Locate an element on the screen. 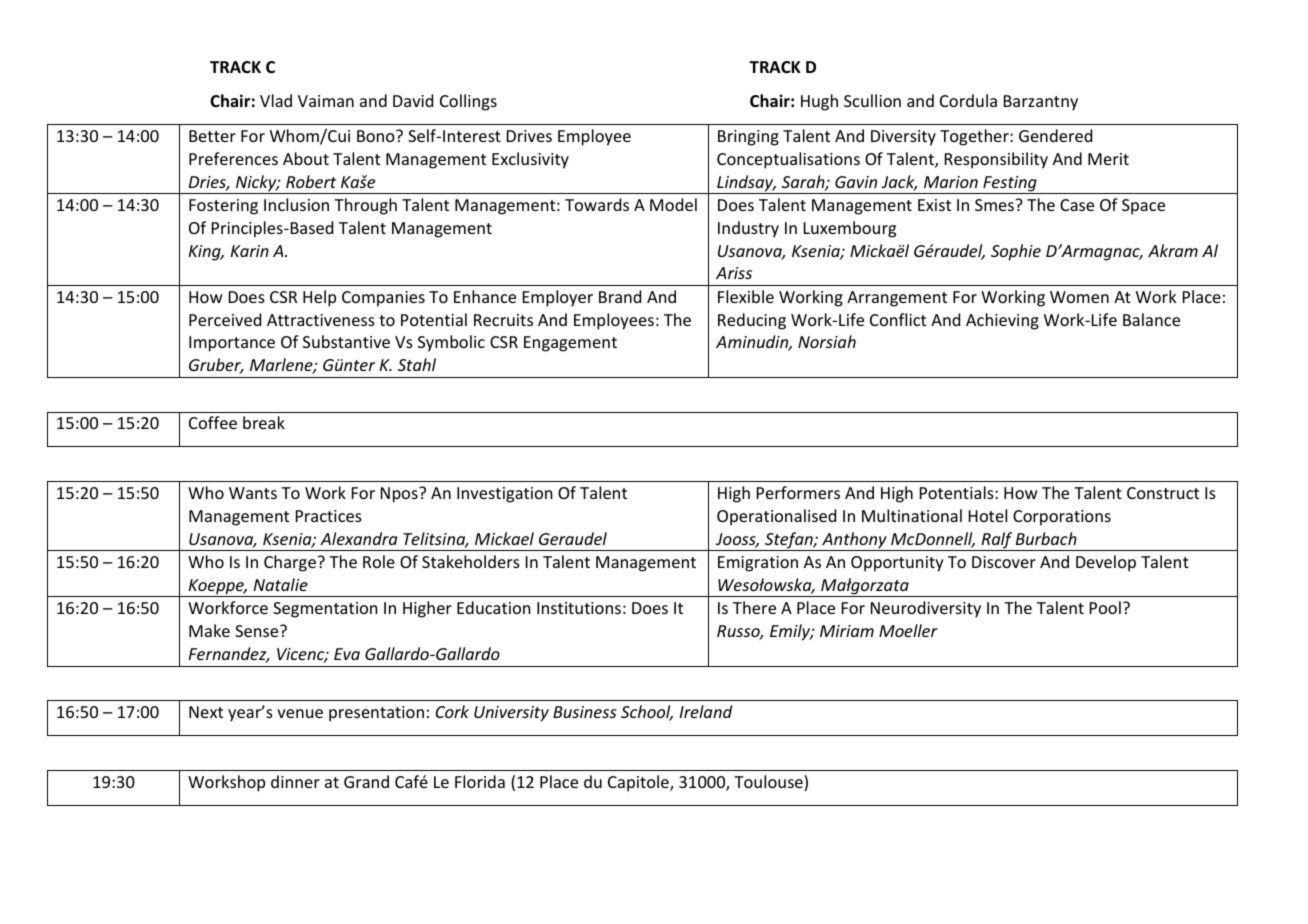 The height and width of the screenshot is (924, 1308). Reducing is located at coordinates (752, 321).
